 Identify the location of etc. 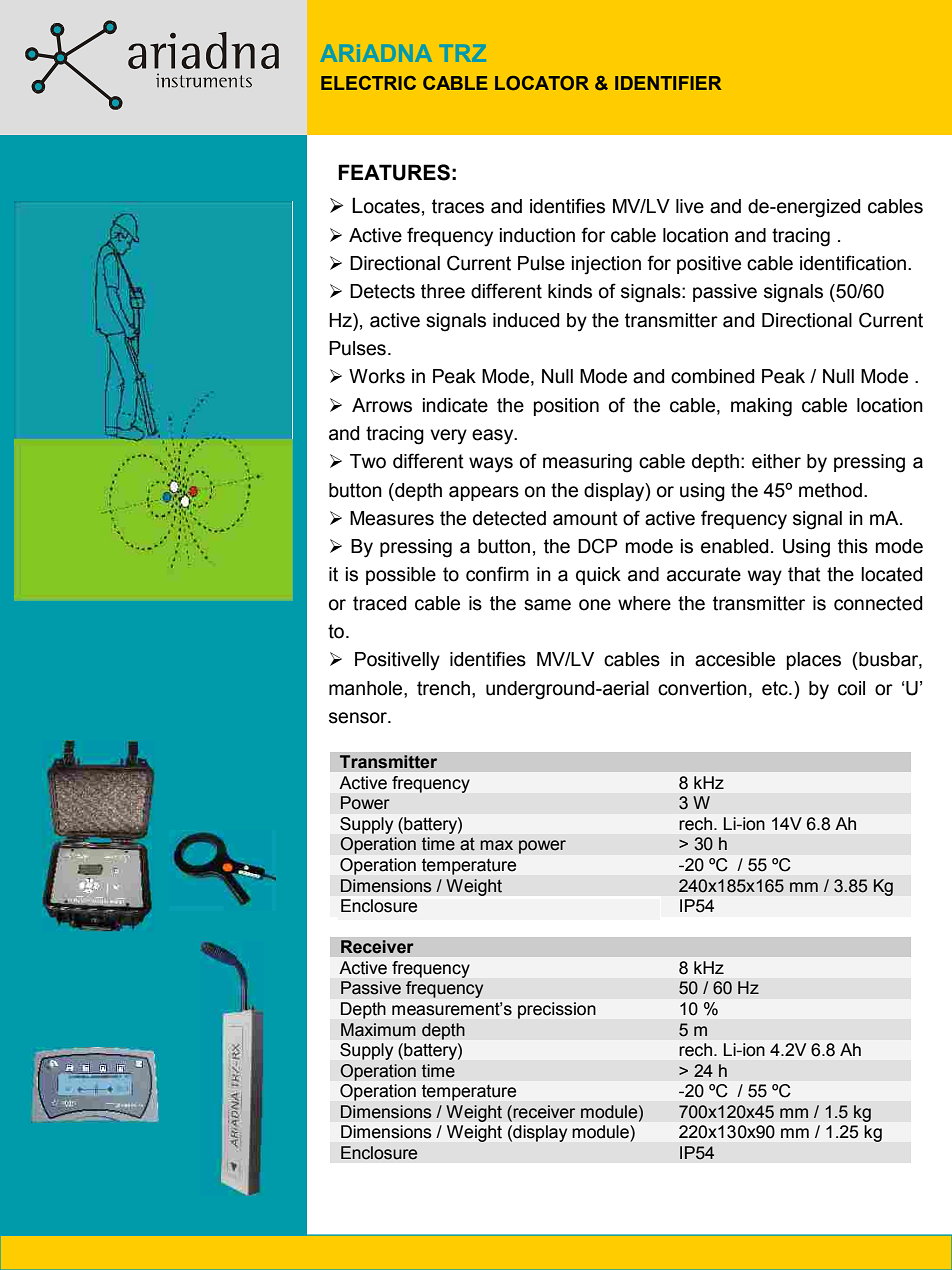
(776, 688).
